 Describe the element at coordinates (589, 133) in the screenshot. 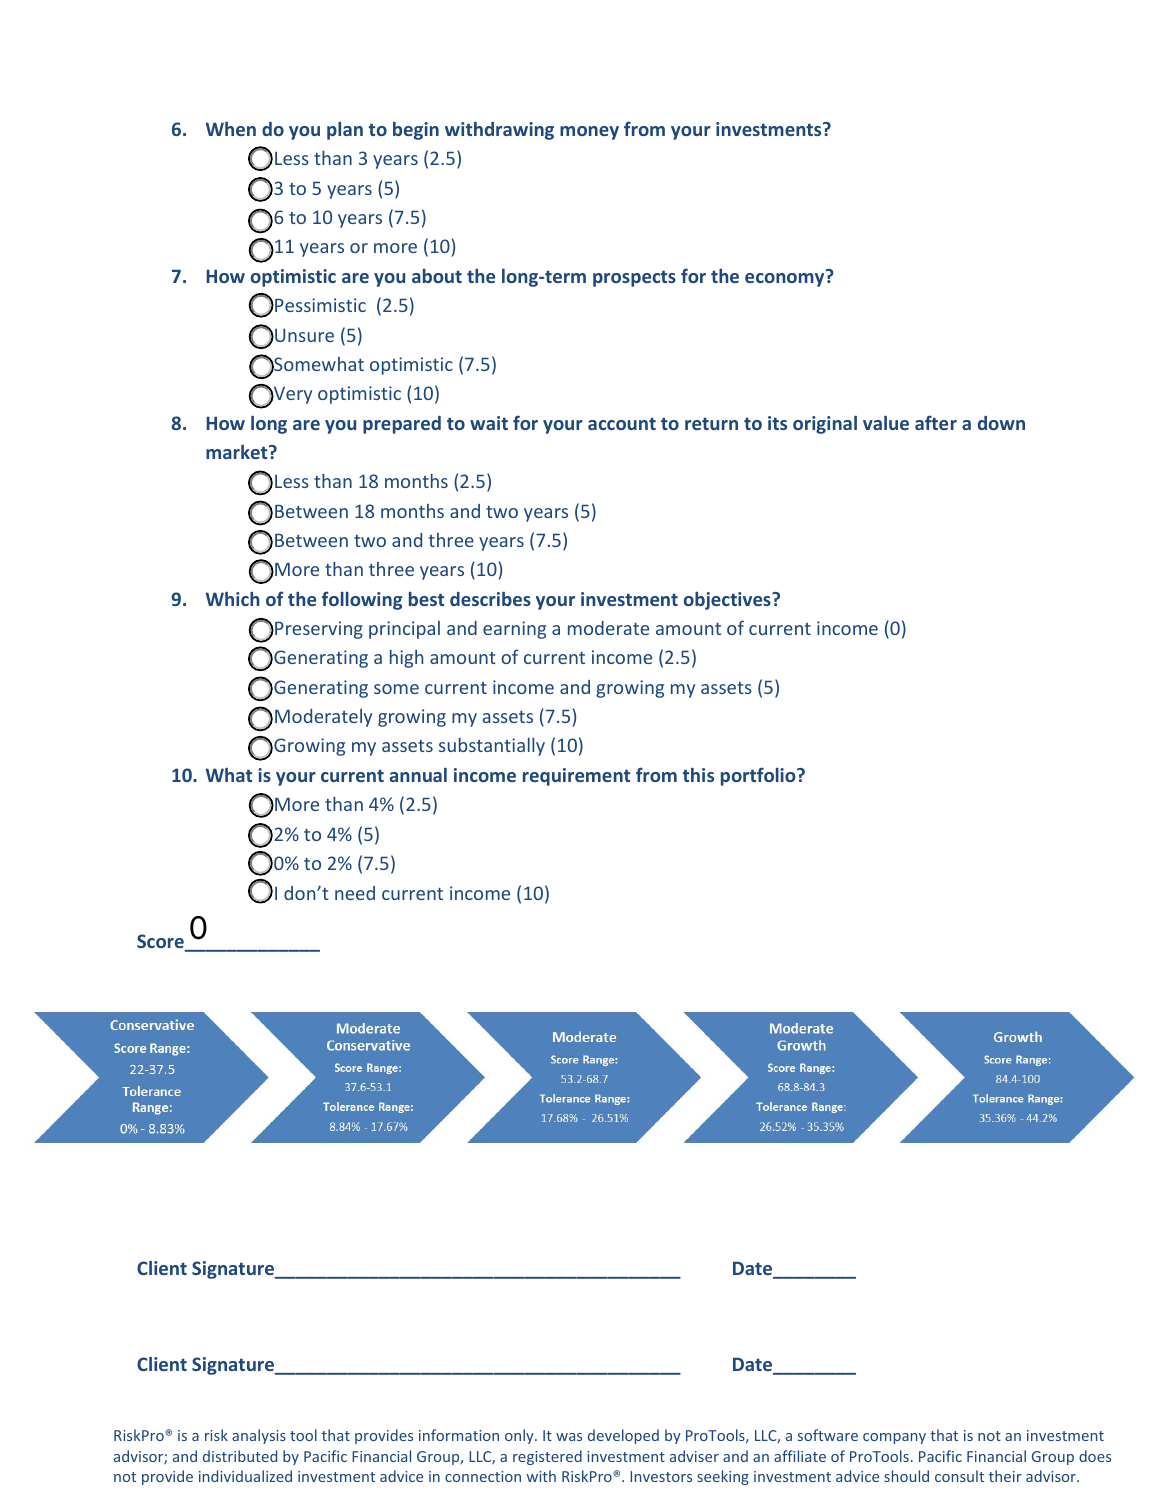

I see `money` at that location.
